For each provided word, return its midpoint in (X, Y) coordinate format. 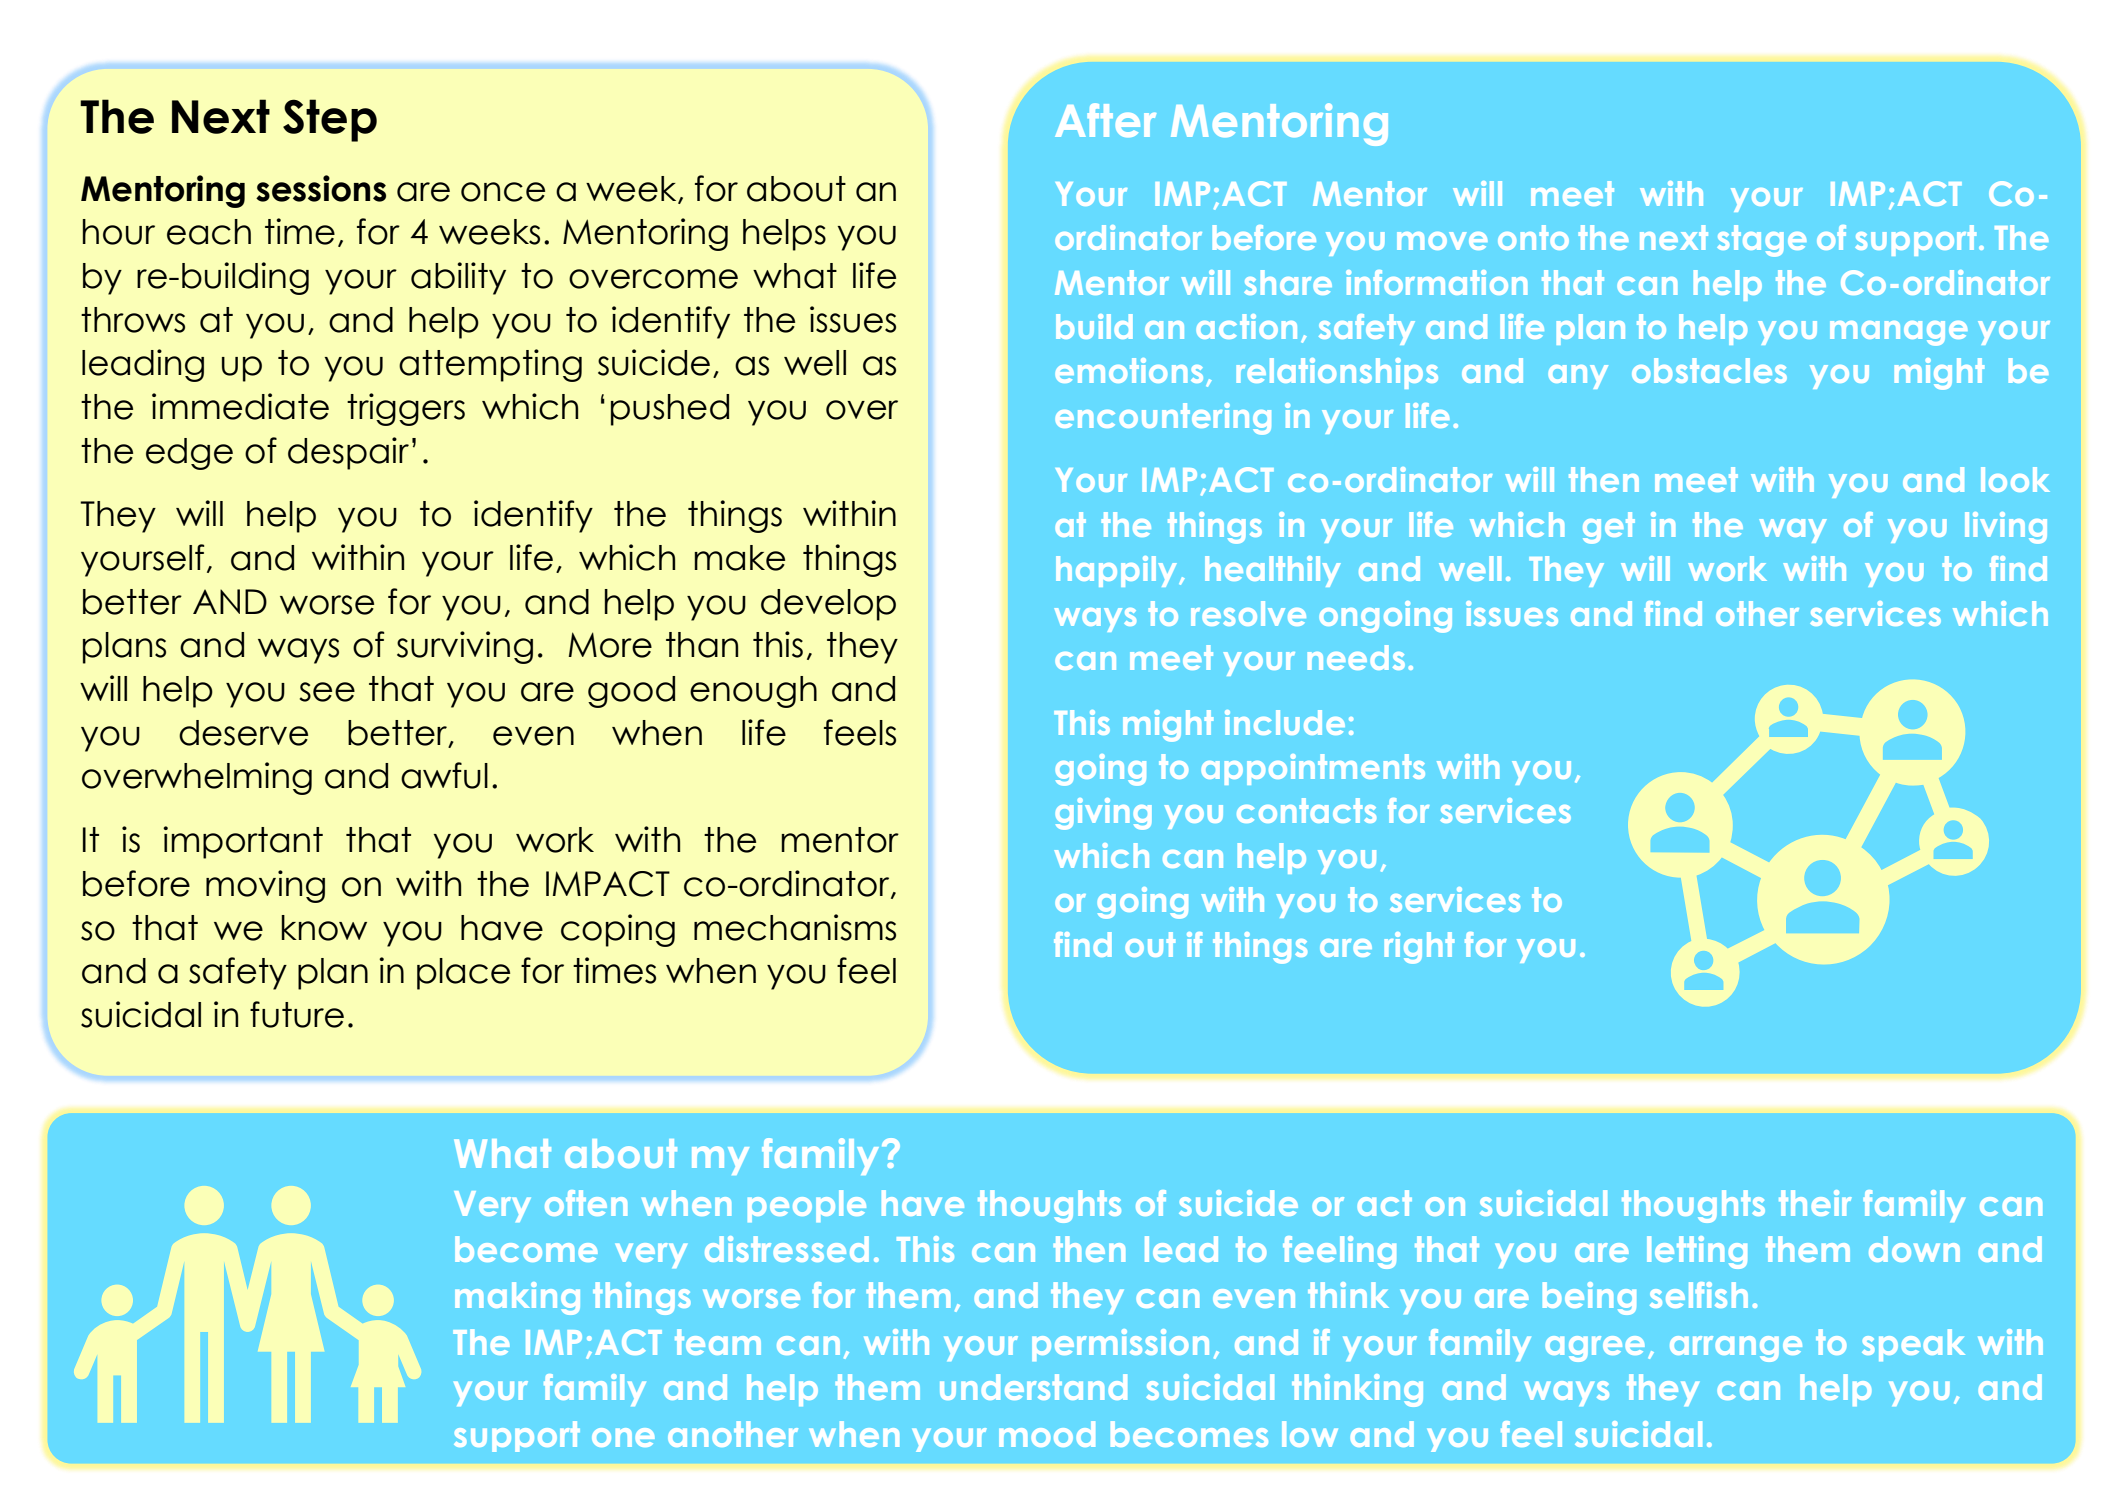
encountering (1163, 419)
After (1105, 120)
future (297, 1014)
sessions (321, 188)
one (623, 1437)
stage (1761, 241)
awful (444, 775)
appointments (1313, 769)
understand (1033, 1387)
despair (348, 453)
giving (1104, 814)
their (1815, 1203)
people (807, 1206)
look (2015, 479)
